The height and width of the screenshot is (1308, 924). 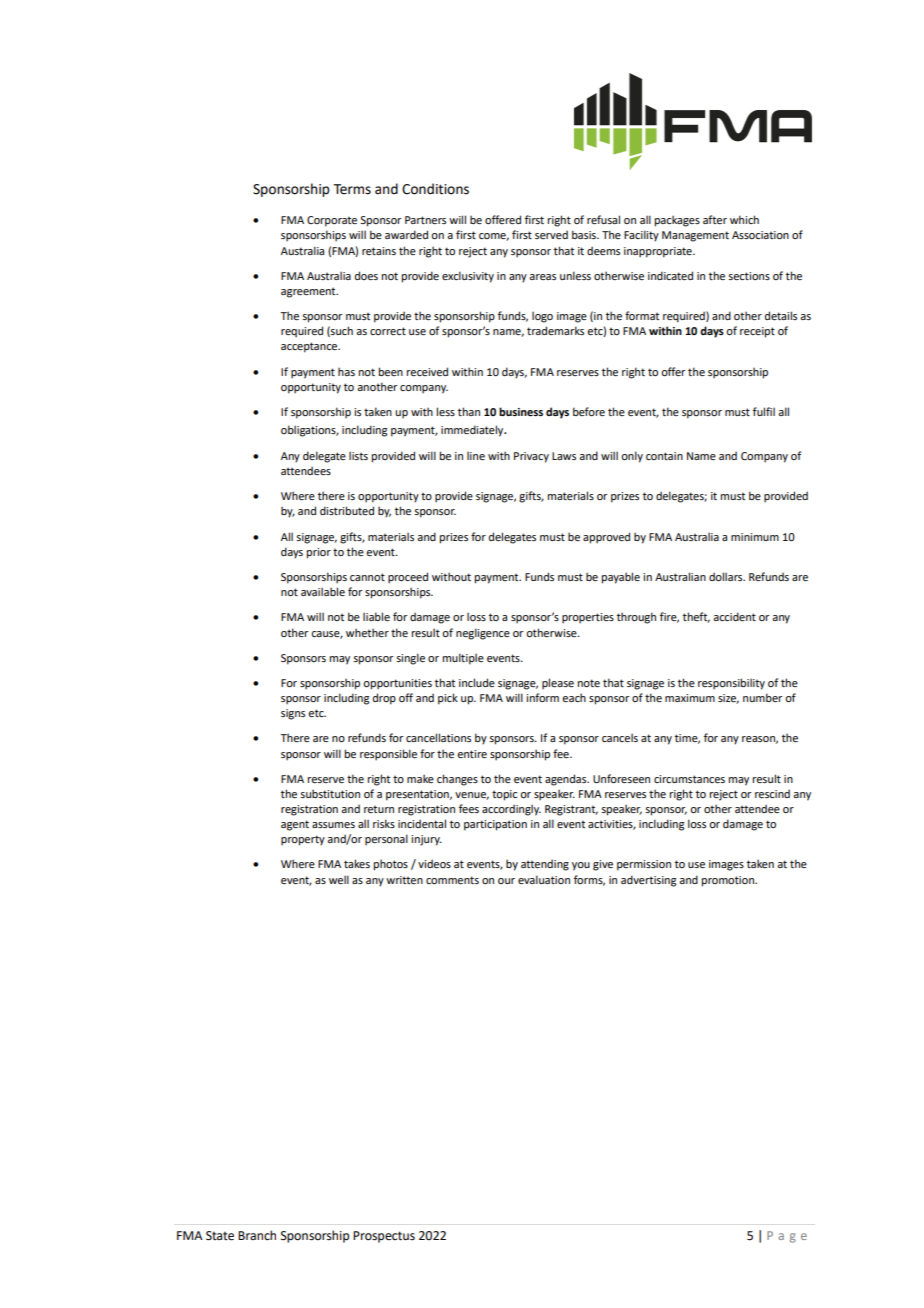 What do you see at coordinates (476, 455) in the screenshot?
I see `line` at bounding box center [476, 455].
